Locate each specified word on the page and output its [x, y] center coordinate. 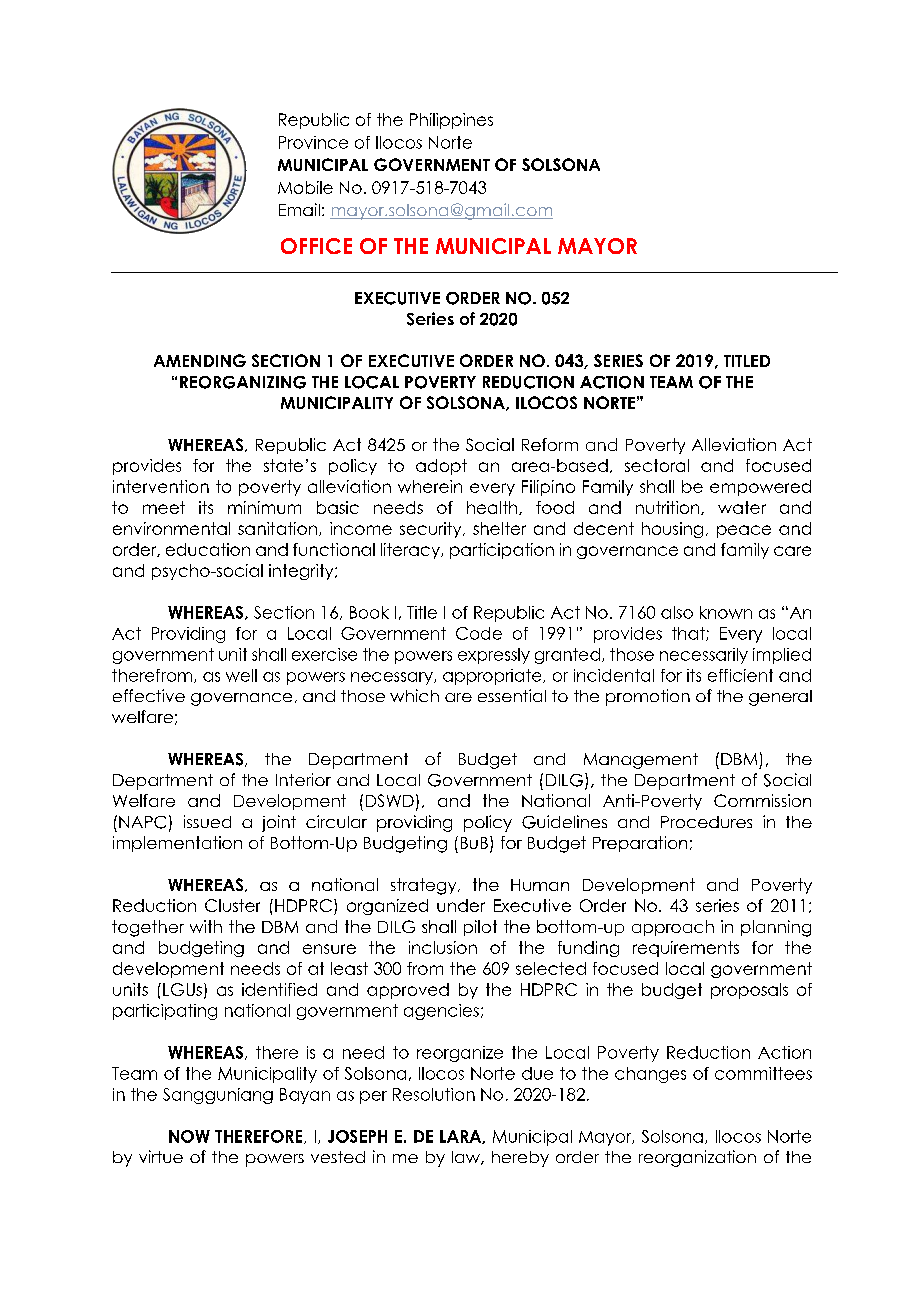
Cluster [232, 905]
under [461, 905]
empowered [760, 488]
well [241, 675]
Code [479, 633]
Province [313, 142]
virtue [161, 1156]
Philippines [451, 121]
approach [673, 928]
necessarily [704, 656]
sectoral [657, 465]
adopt [441, 467]
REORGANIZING [243, 382]
